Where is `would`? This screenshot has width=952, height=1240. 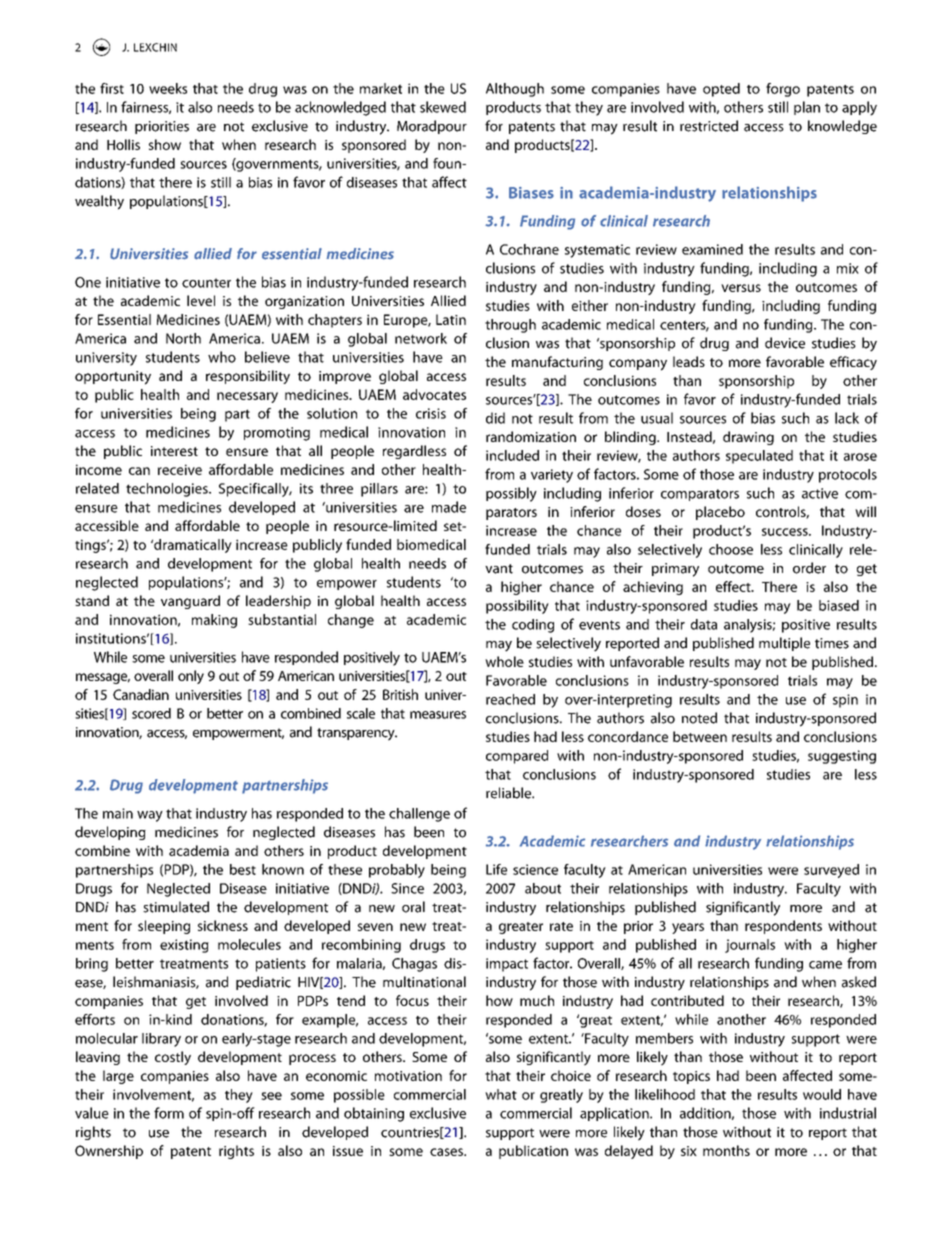 would is located at coordinates (822, 1094).
